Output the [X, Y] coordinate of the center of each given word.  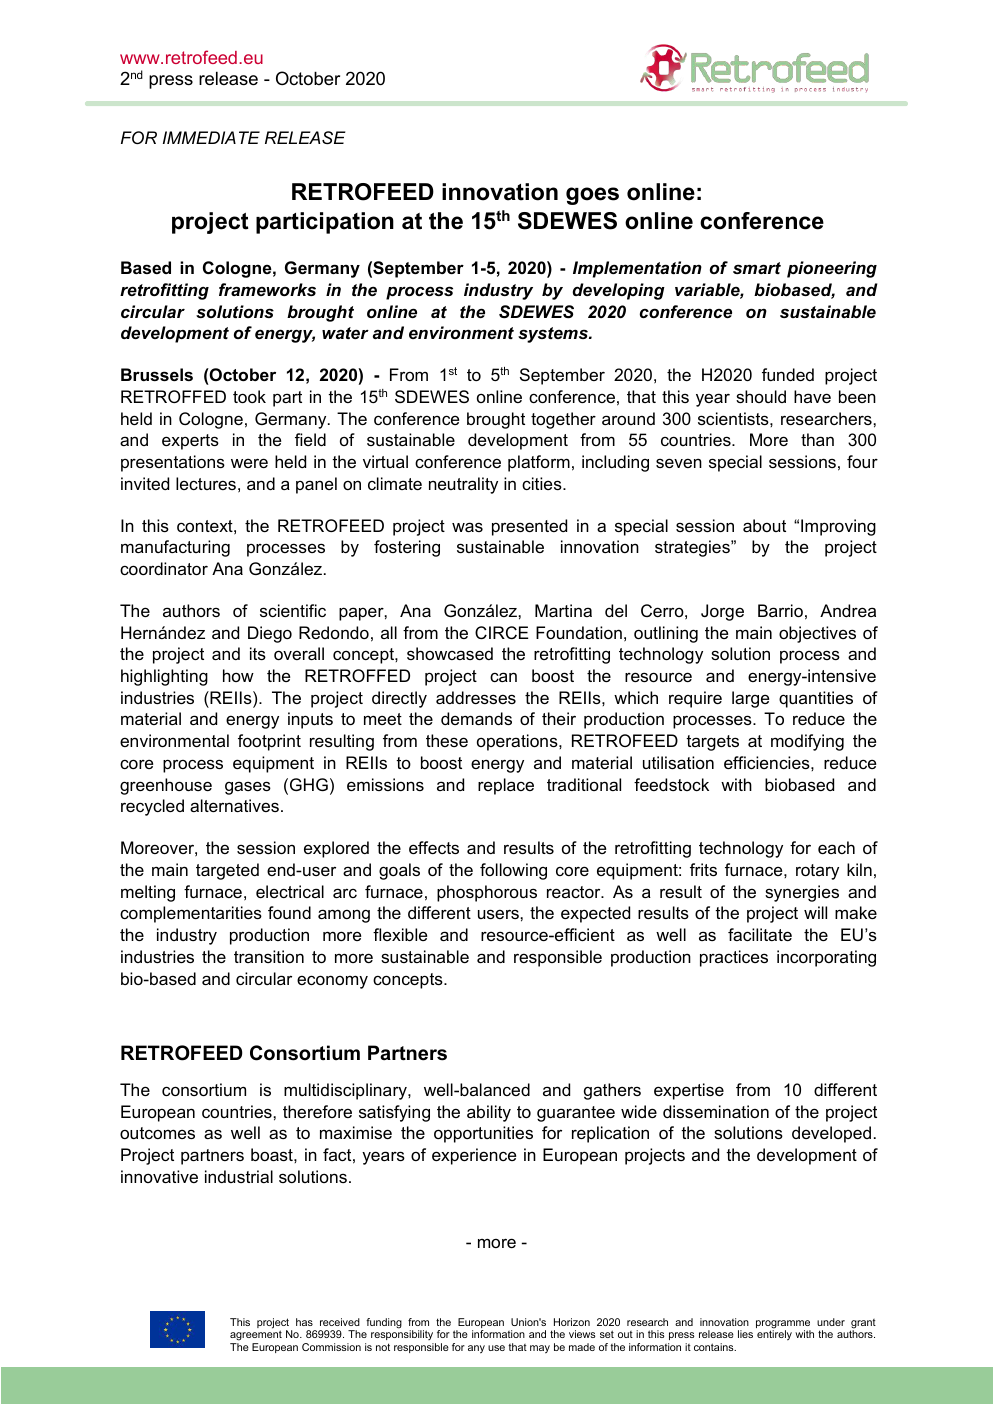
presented [529, 527]
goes [592, 196]
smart [757, 268]
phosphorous [487, 893]
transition [269, 956]
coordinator [164, 568]
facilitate [760, 934]
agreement [256, 1335]
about [764, 525]
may [540, 1349]
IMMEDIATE [211, 137]
